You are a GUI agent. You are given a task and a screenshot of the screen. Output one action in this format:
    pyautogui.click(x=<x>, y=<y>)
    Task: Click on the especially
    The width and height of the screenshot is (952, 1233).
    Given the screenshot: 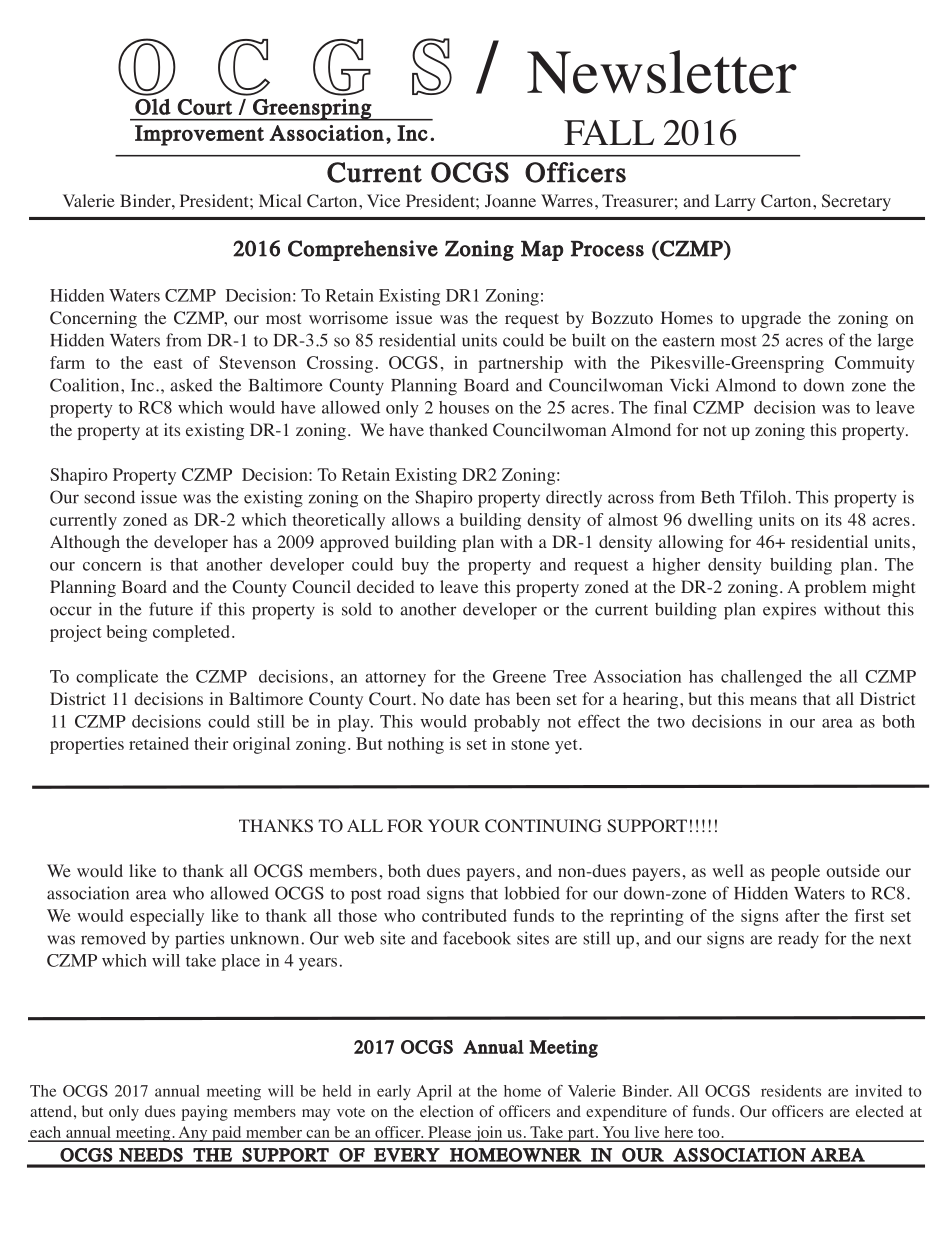 What is the action you would take?
    pyautogui.click(x=167, y=917)
